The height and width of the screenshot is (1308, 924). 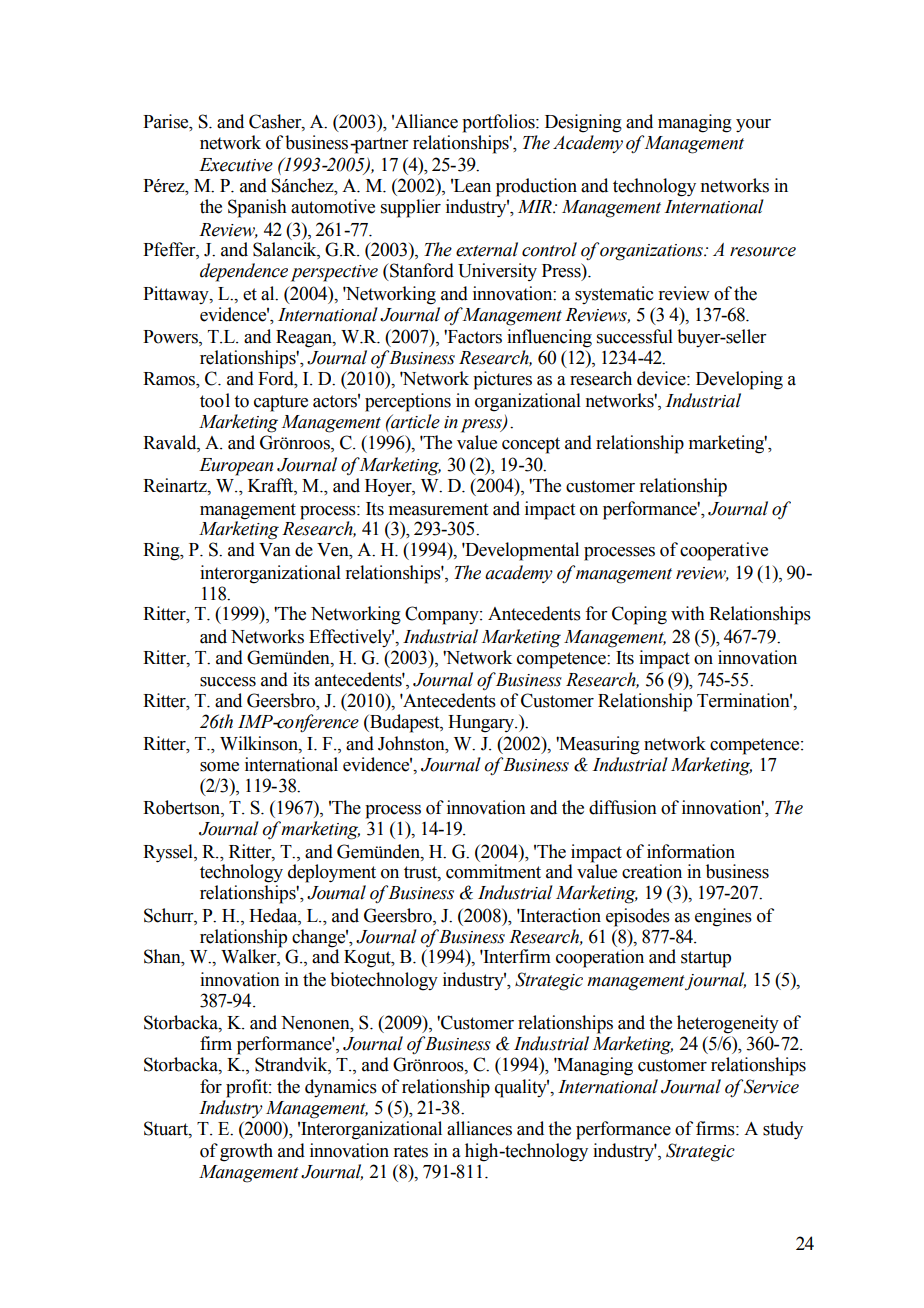 What do you see at coordinates (783, 1130) in the screenshot?
I see `study` at bounding box center [783, 1130].
